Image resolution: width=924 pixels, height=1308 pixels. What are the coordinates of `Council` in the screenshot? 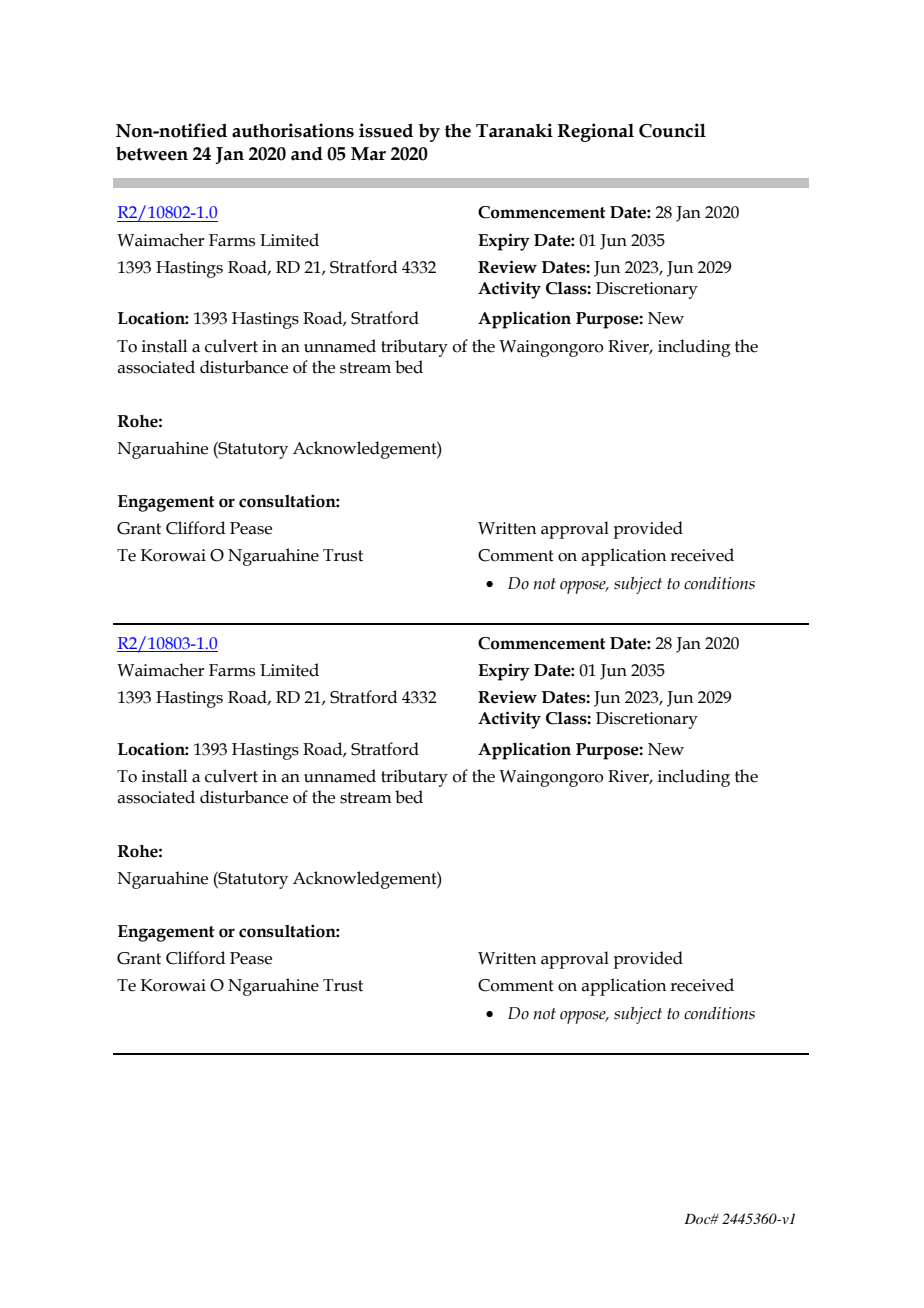 It's located at (672, 130).
